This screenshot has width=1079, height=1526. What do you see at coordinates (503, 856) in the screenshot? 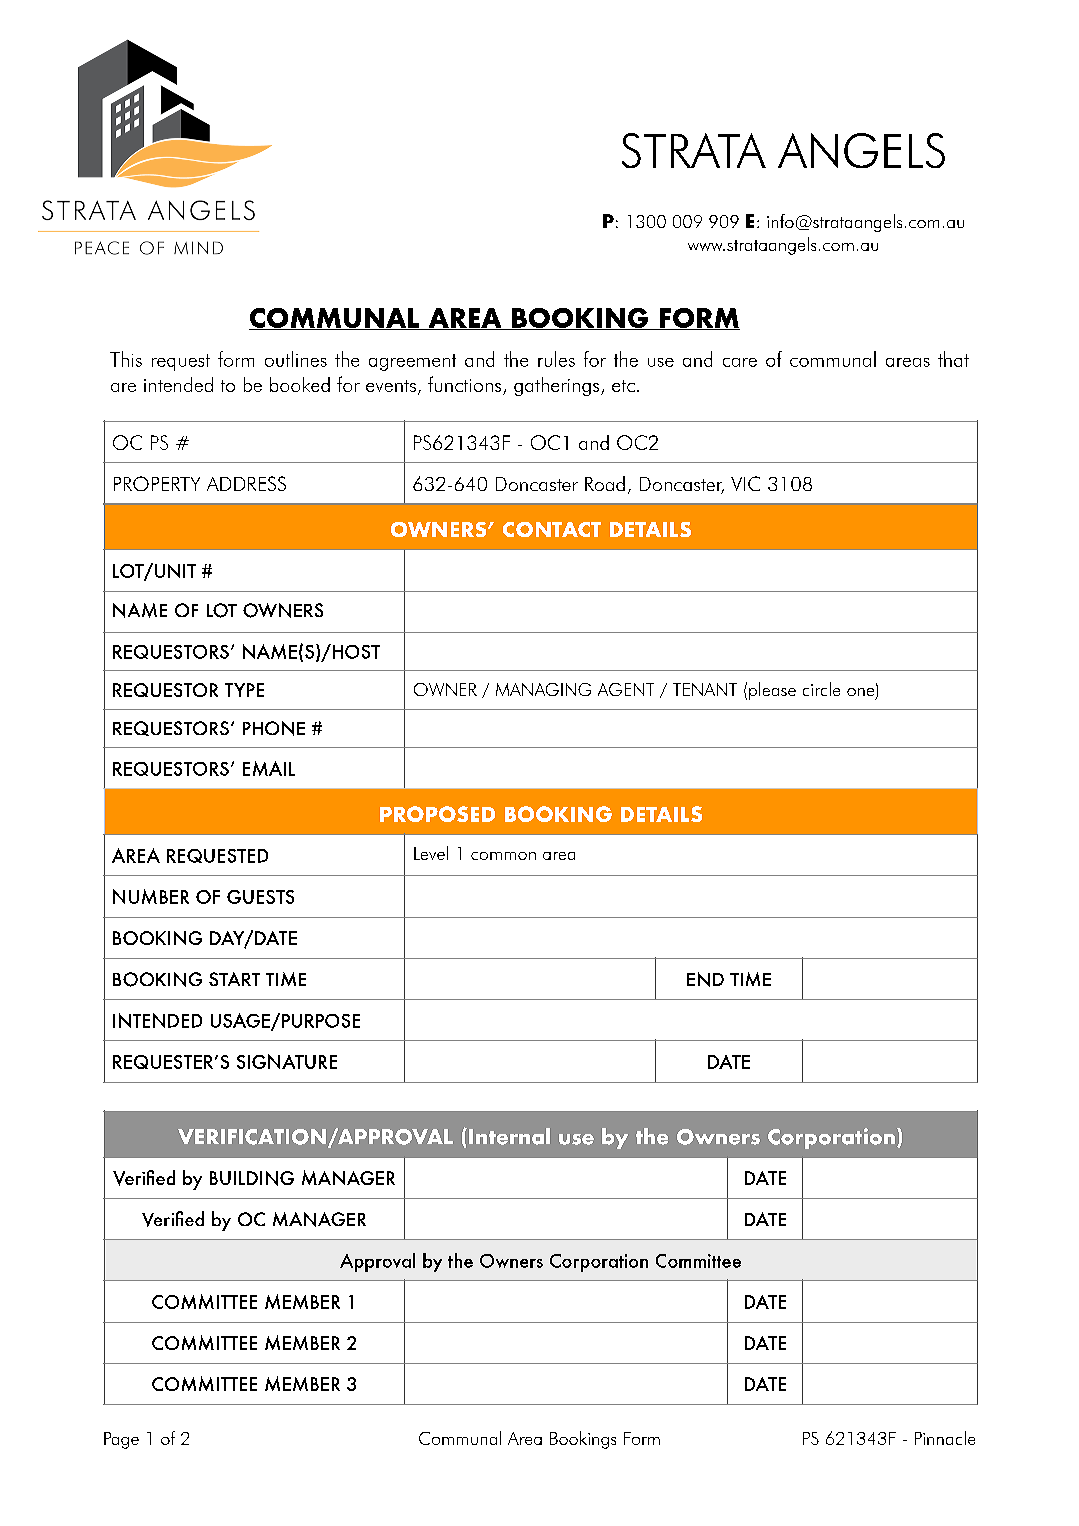
I see `common` at bounding box center [503, 856].
